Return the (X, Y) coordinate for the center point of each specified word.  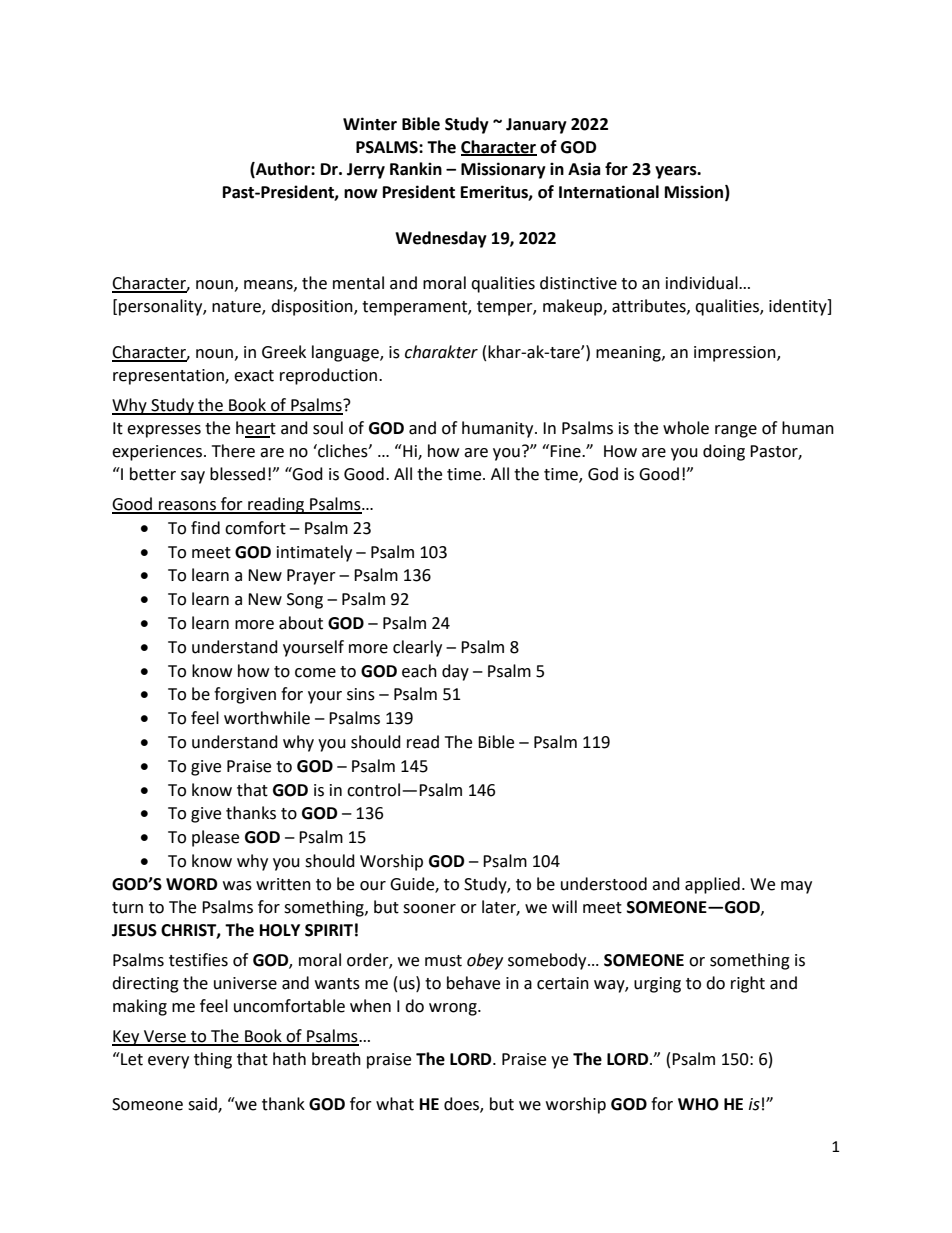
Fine (566, 451)
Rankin (416, 169)
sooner (429, 909)
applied (712, 885)
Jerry (366, 171)
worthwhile (267, 718)
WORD (191, 884)
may (796, 887)
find (205, 528)
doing (724, 452)
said (203, 1105)
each (419, 671)
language (346, 353)
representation (169, 377)
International (609, 192)
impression (736, 354)
